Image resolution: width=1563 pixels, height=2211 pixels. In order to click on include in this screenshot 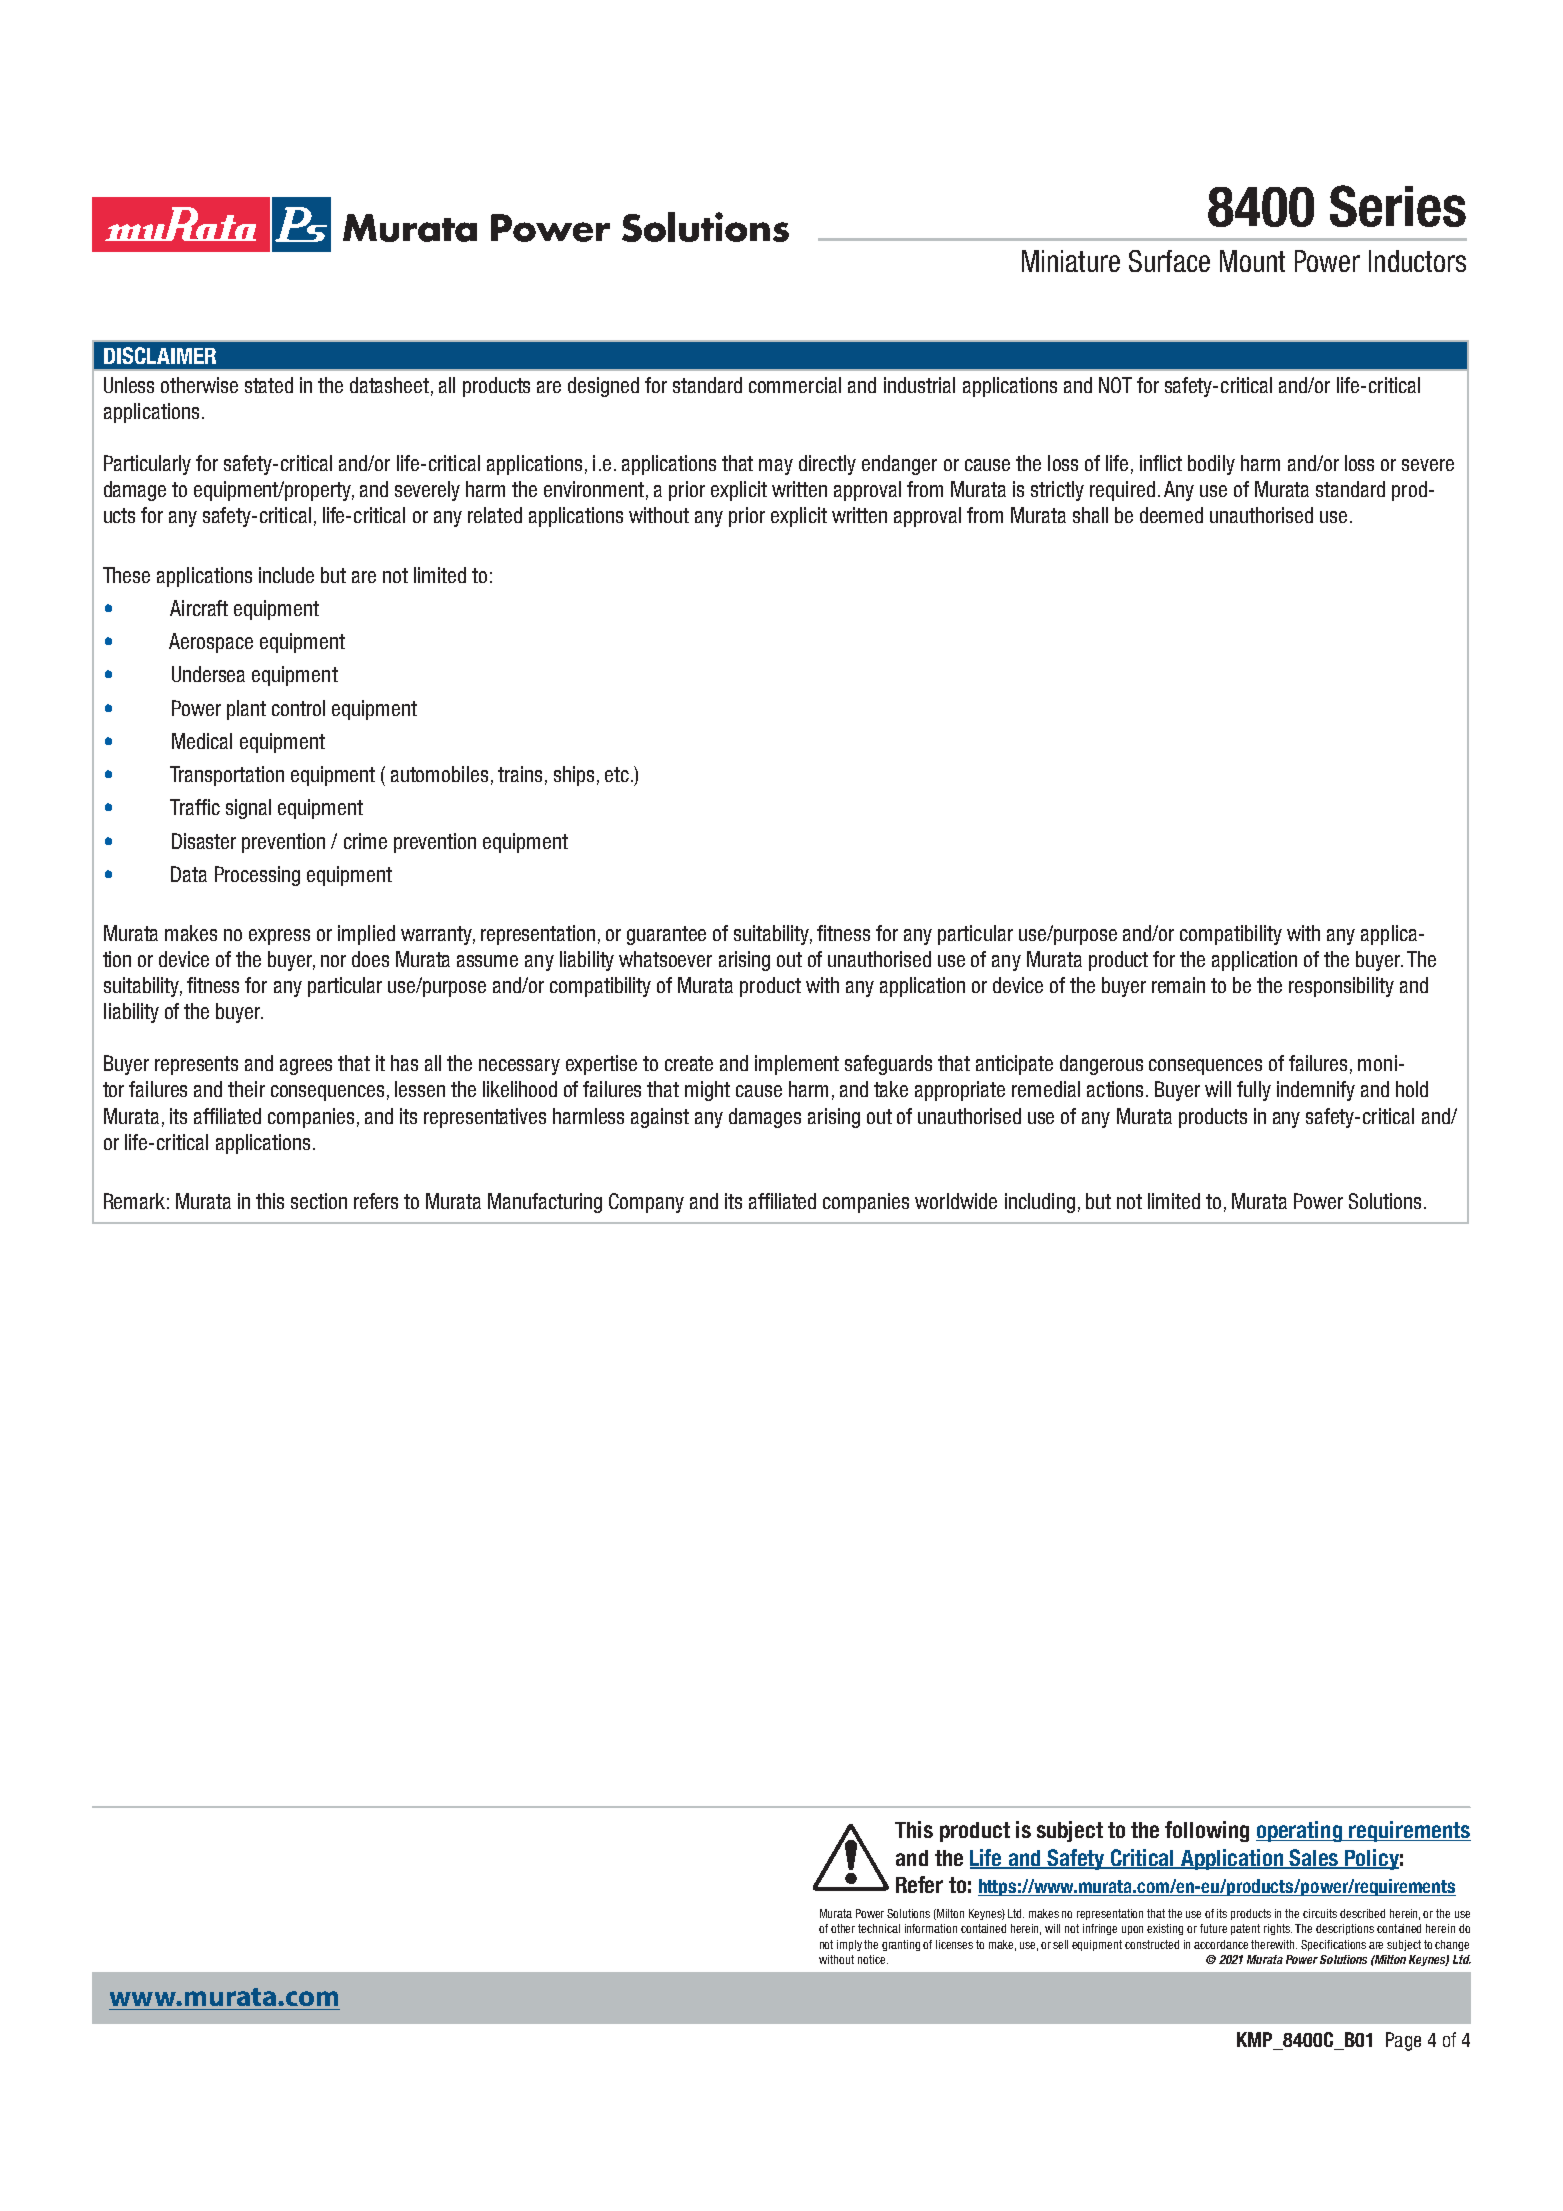, I will do `click(286, 575)`.
